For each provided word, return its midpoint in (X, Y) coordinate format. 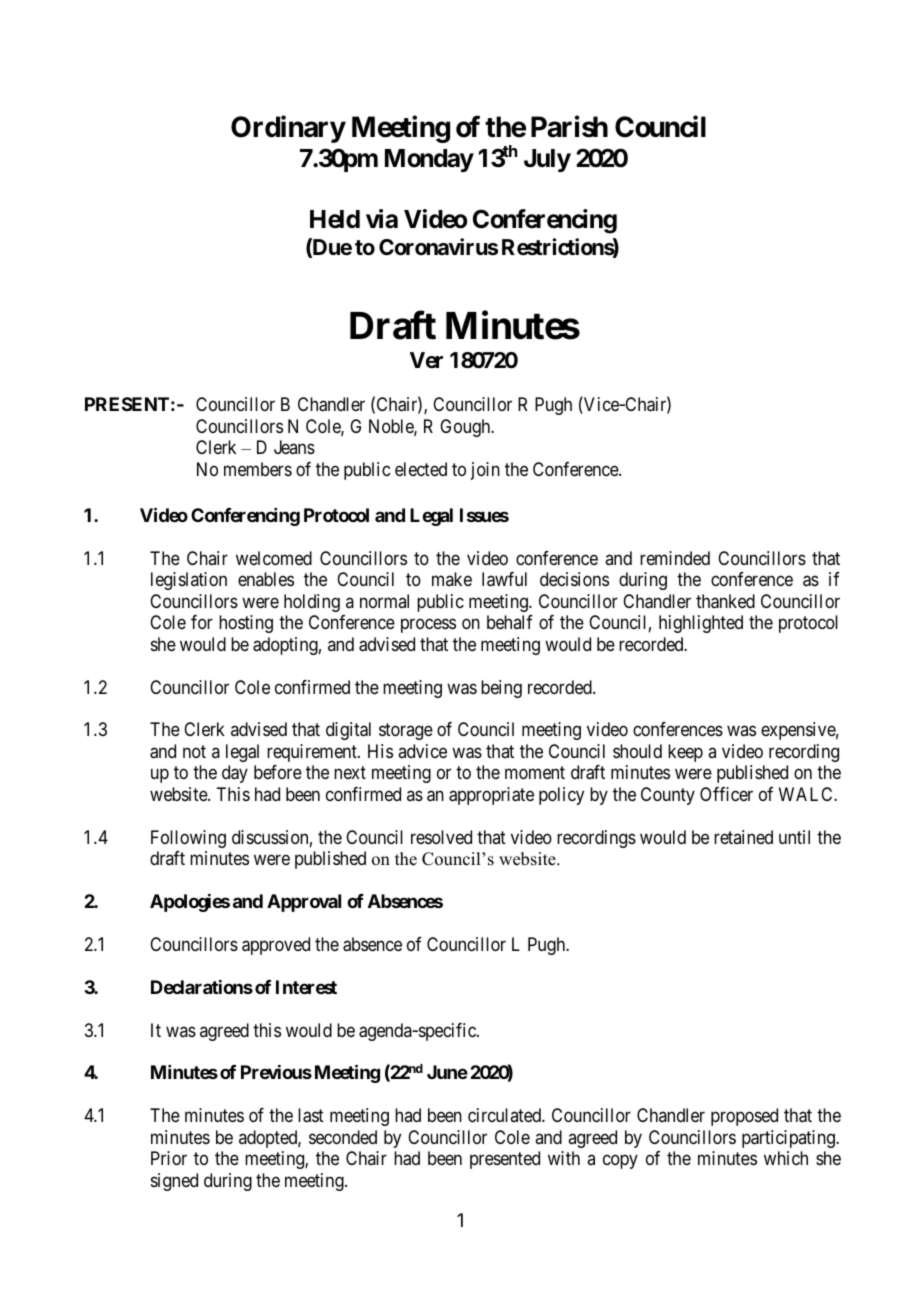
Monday (429, 160)
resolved (441, 837)
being (501, 689)
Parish (569, 127)
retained (743, 837)
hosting (246, 624)
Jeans (294, 447)
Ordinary (288, 129)
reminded (675, 558)
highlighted (701, 624)
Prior (169, 1158)
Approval (304, 903)
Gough (466, 428)
